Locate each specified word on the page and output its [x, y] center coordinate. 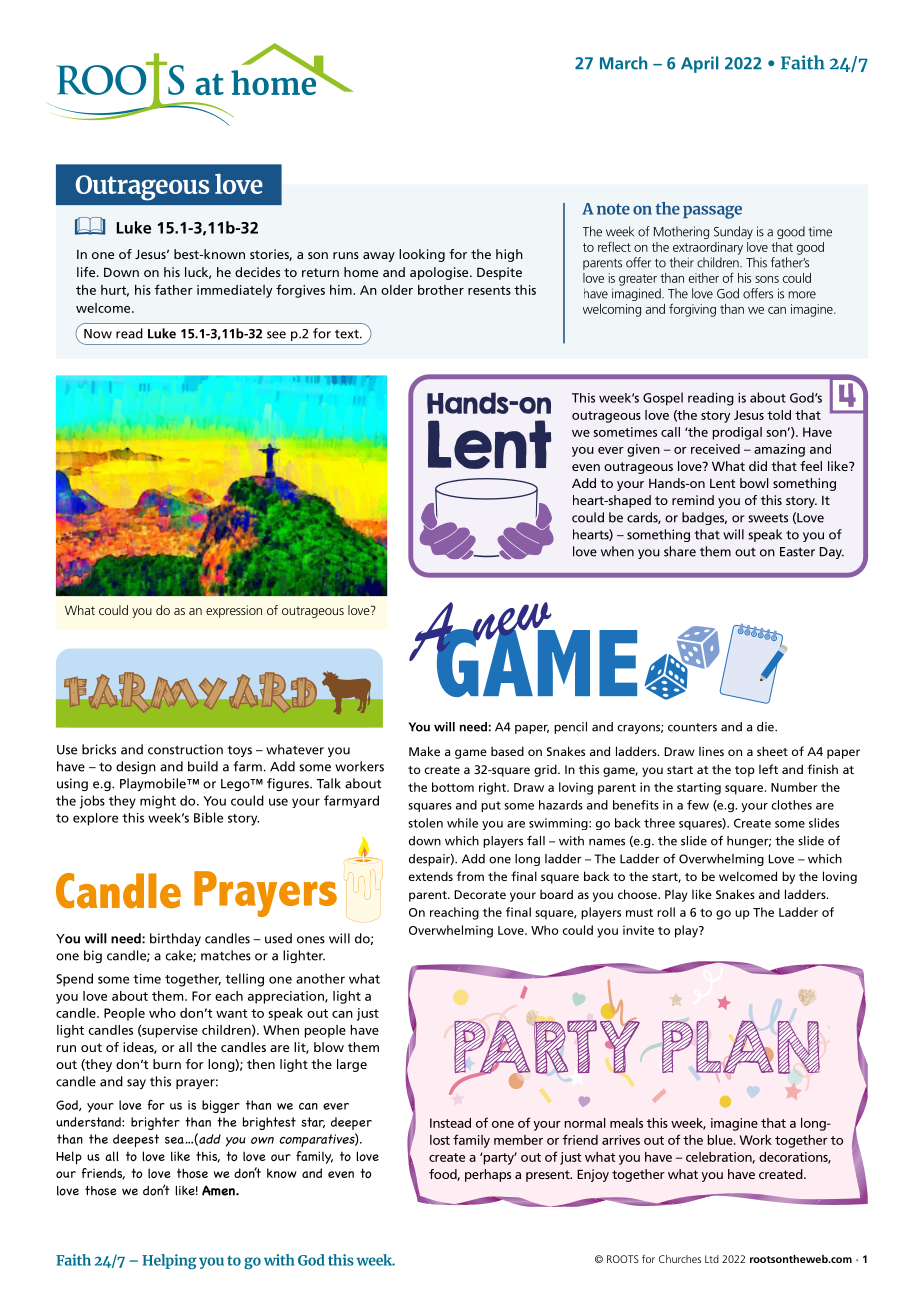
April [699, 64]
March [623, 63]
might [158, 802]
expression [234, 611]
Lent [723, 483]
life [87, 272]
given [643, 450]
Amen [219, 1190]
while [462, 823]
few [698, 805]
